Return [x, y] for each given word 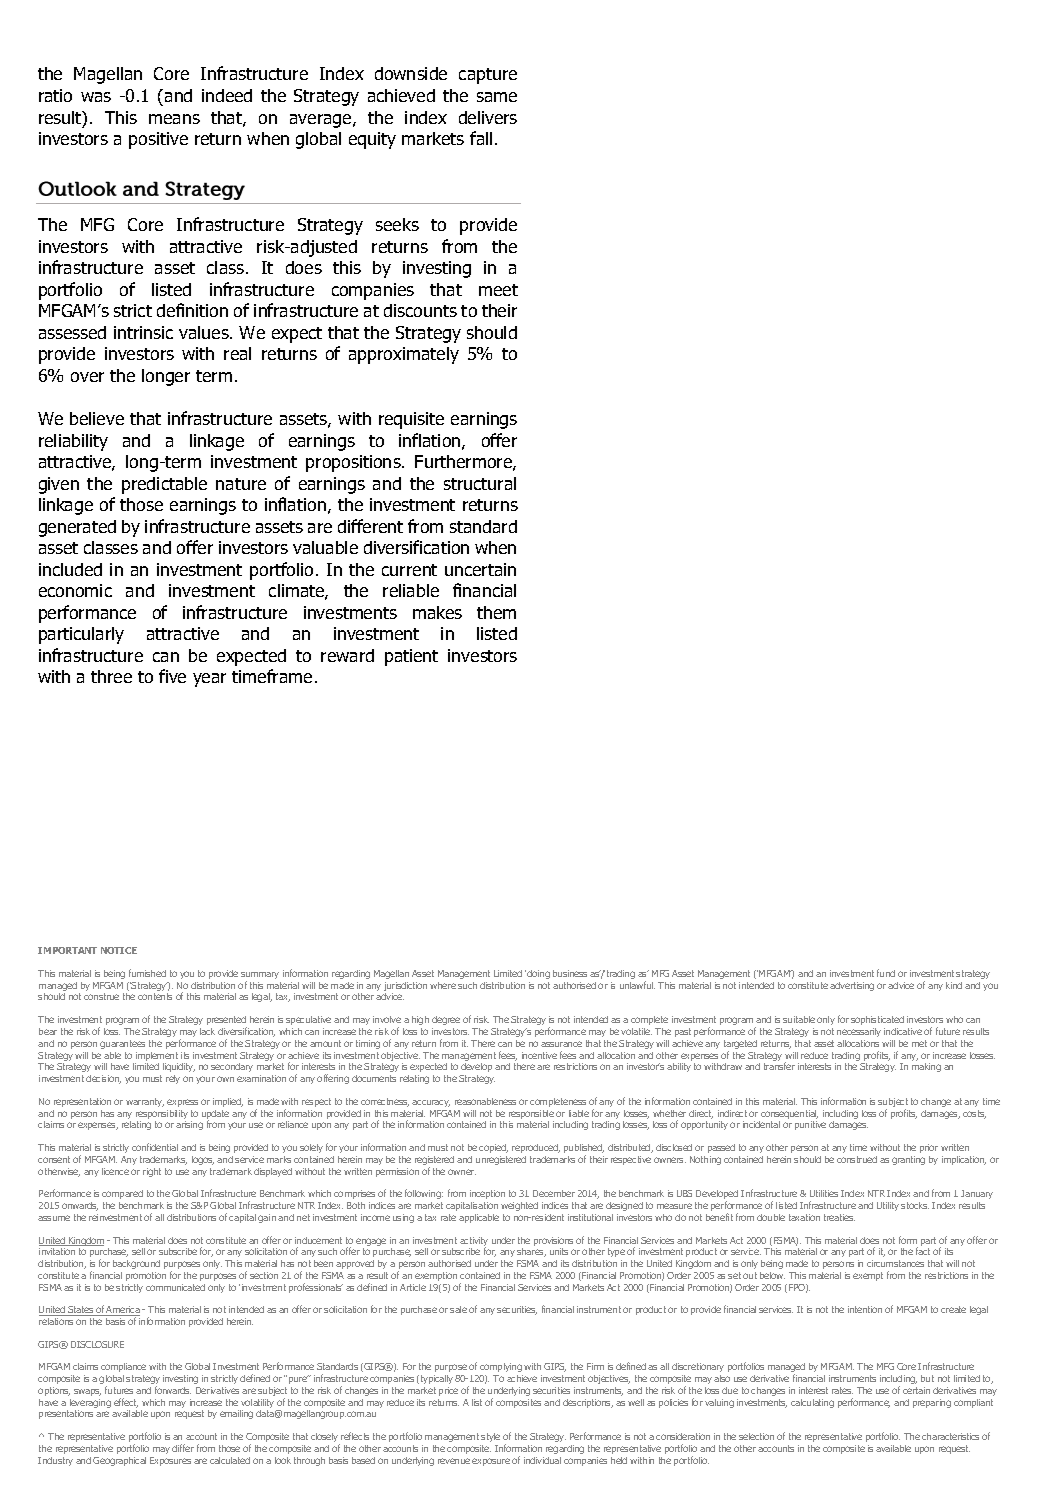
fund [886, 973]
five [172, 676]
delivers [488, 117]
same [497, 97]
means [174, 119]
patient [411, 657]
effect [126, 1403]
